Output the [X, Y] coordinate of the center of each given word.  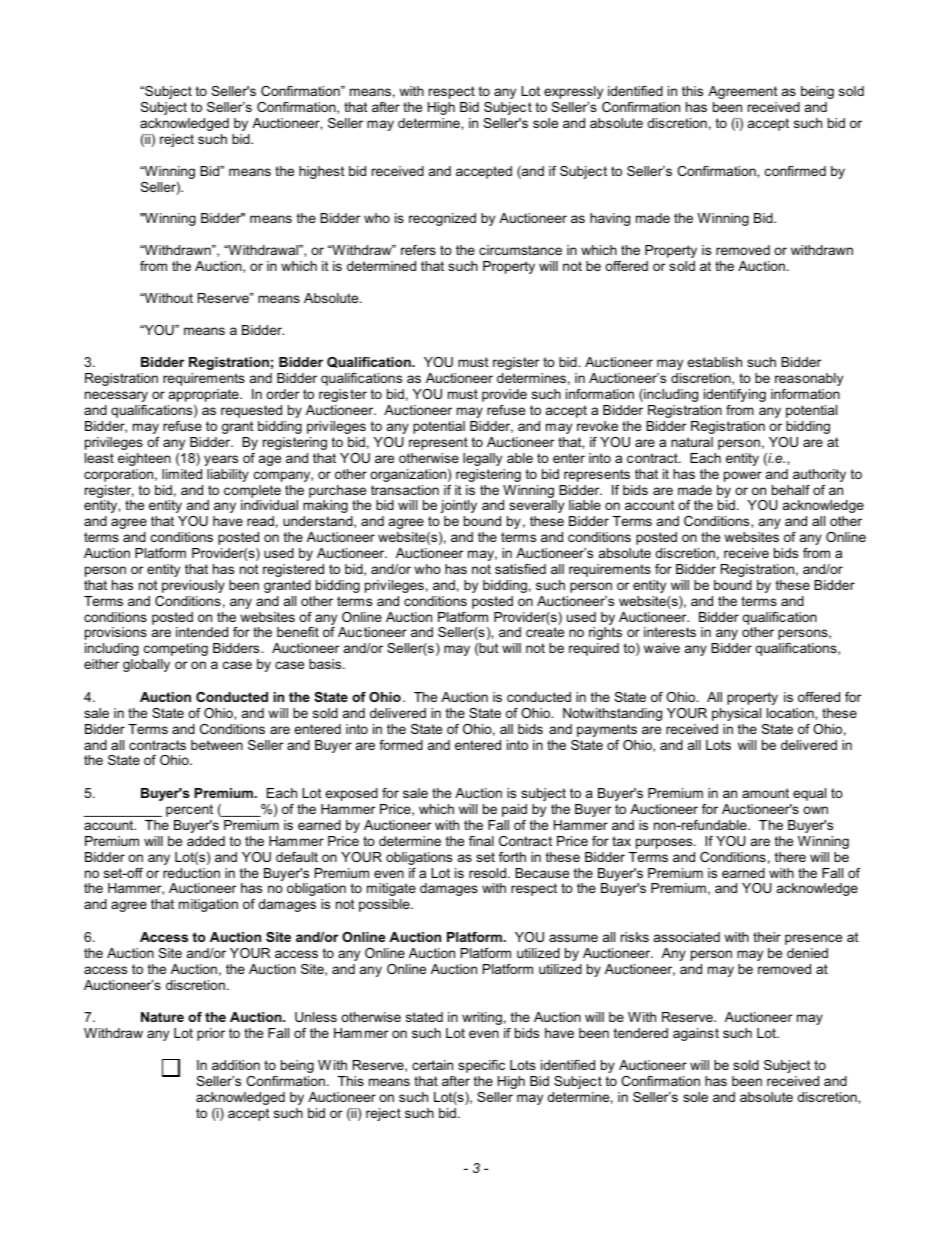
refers [418, 250]
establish [714, 362]
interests [670, 632]
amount [765, 793]
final [481, 841]
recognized [442, 219]
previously [193, 586]
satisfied [520, 569]
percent [189, 810]
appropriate [205, 395]
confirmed [795, 171]
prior [211, 1034]
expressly [573, 92]
